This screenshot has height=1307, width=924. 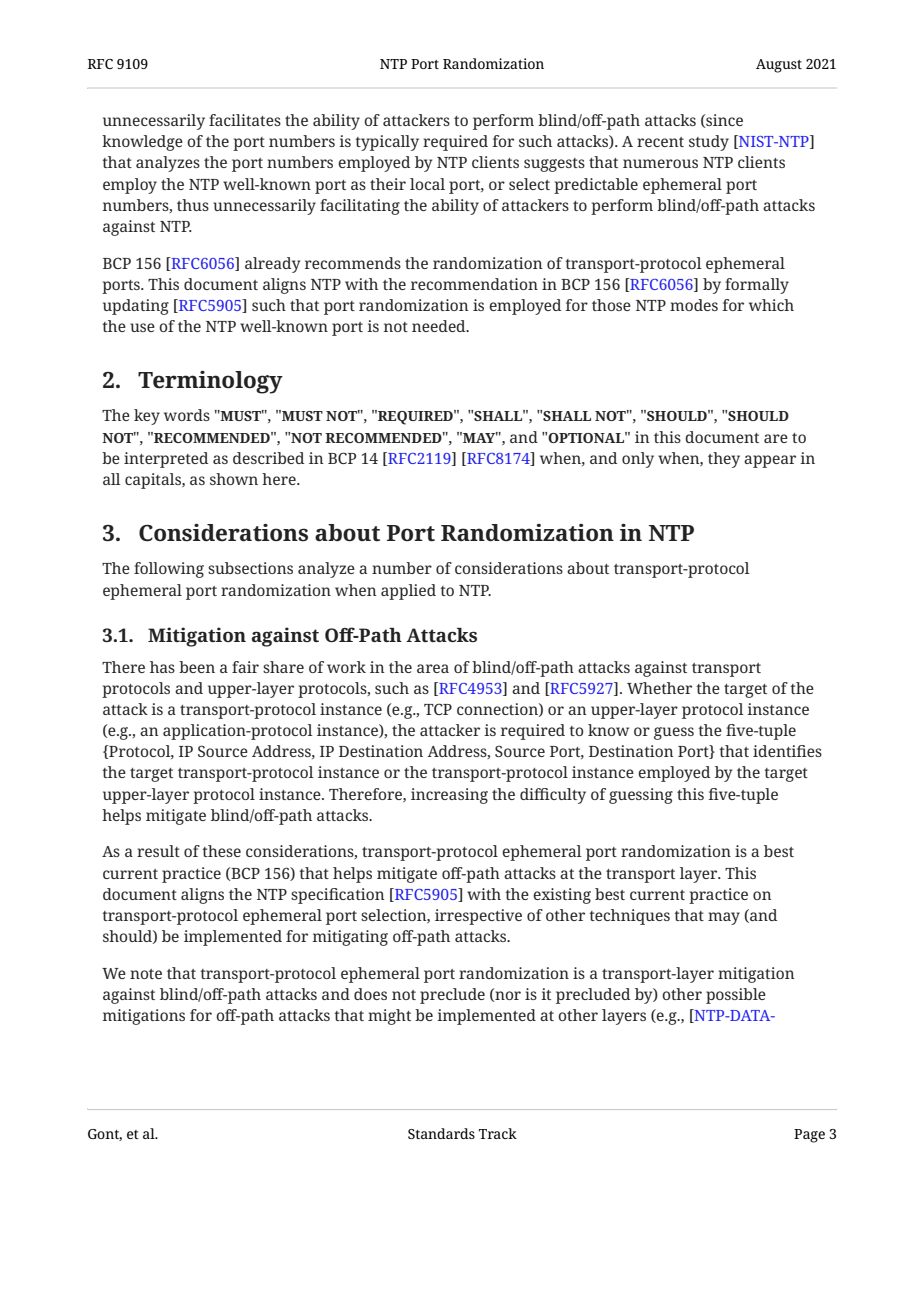 What do you see at coordinates (146, 974) in the screenshot?
I see `note` at bounding box center [146, 974].
